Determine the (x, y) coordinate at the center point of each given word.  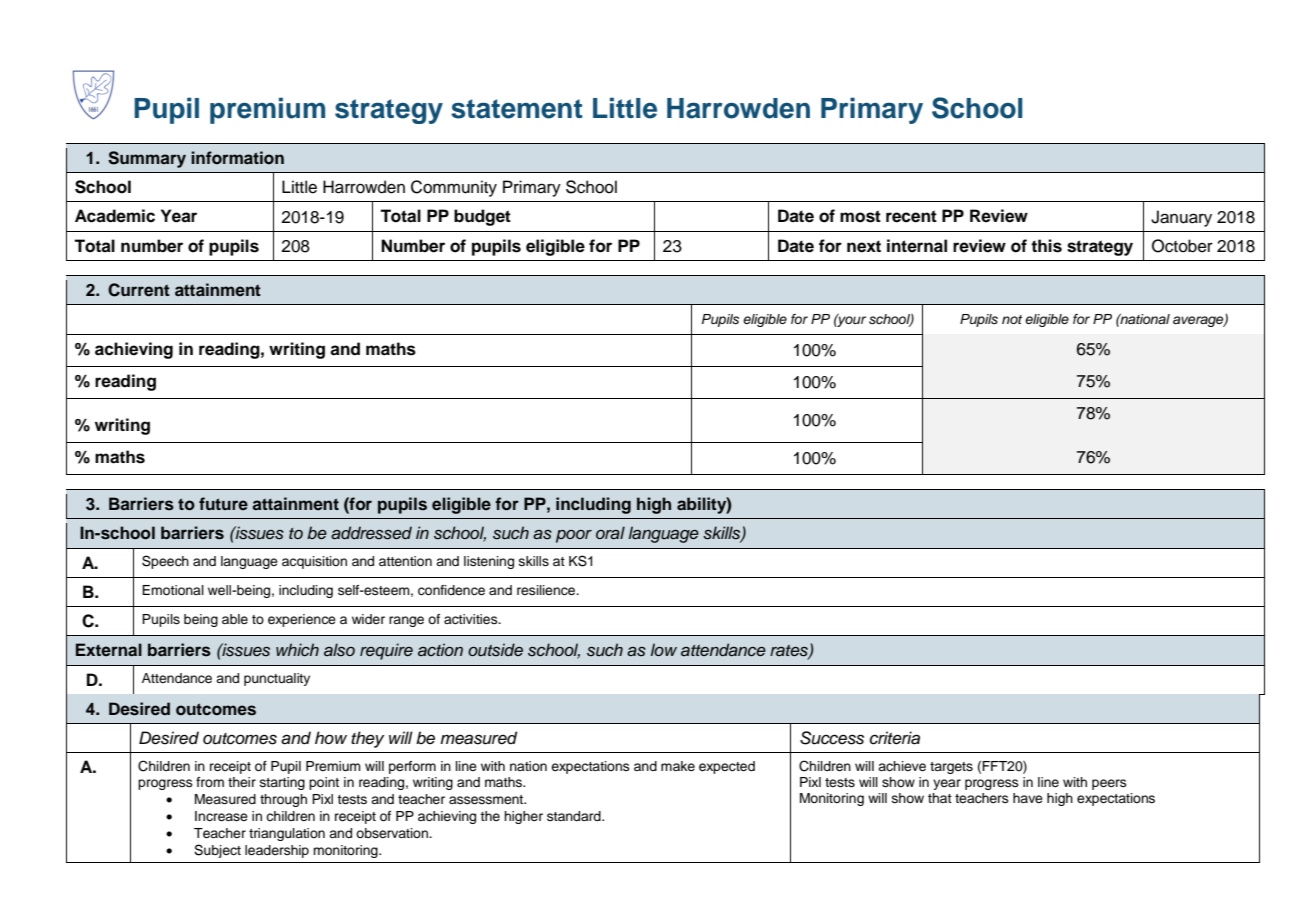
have (1028, 798)
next (864, 246)
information (237, 158)
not (1012, 319)
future (223, 503)
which (297, 650)
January (1181, 218)
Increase (221, 816)
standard (575, 816)
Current (139, 290)
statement (517, 109)
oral (610, 533)
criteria (895, 738)
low (664, 649)
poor (574, 536)
